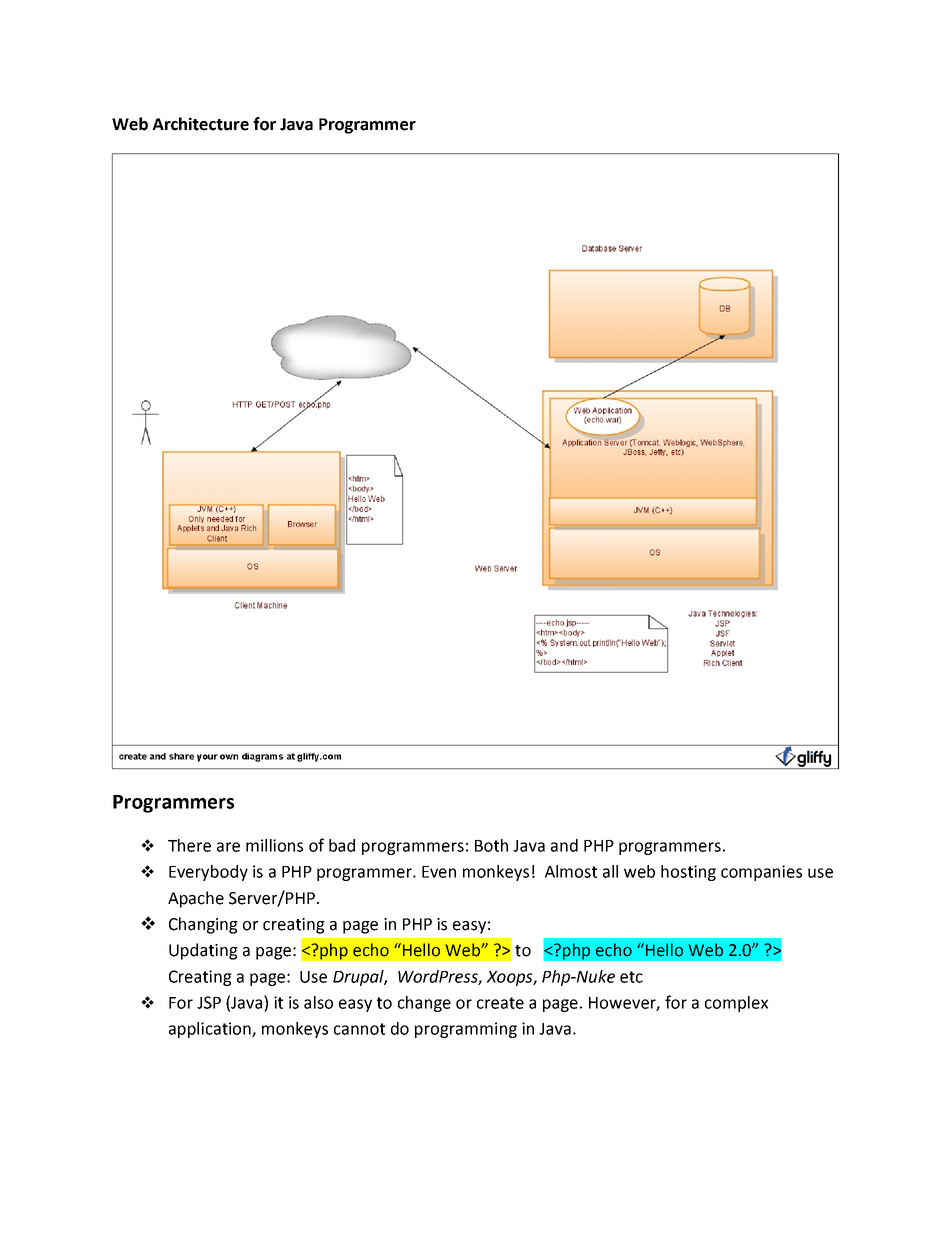 The height and width of the screenshot is (1233, 952). Describe the element at coordinates (439, 872) in the screenshot. I see `Even` at that location.
